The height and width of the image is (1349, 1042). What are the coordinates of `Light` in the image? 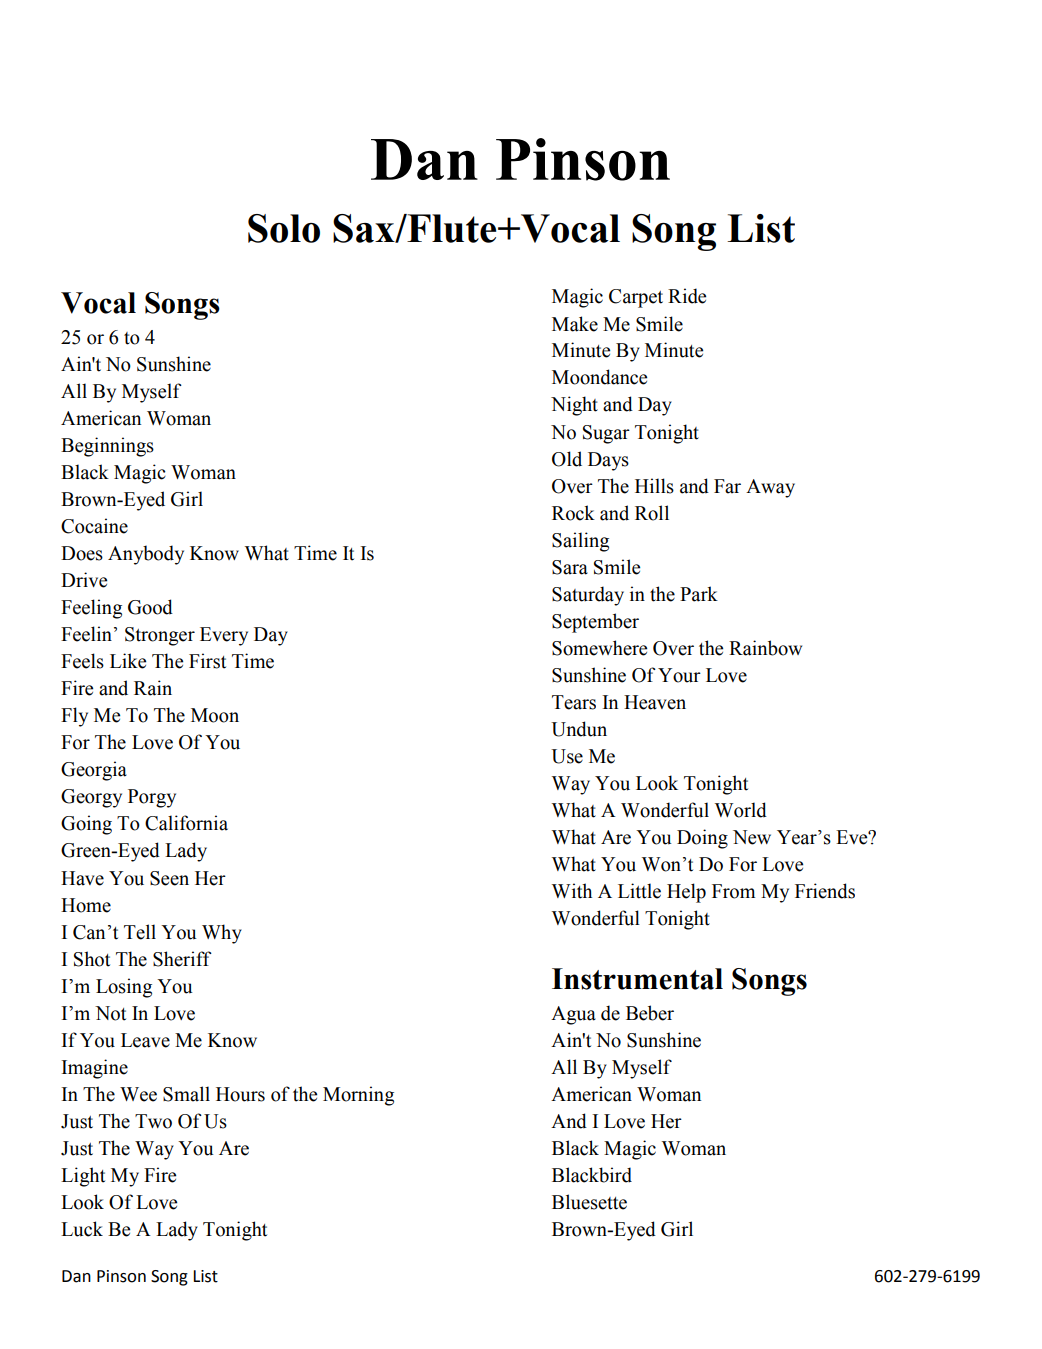 It's located at (83, 1177).
